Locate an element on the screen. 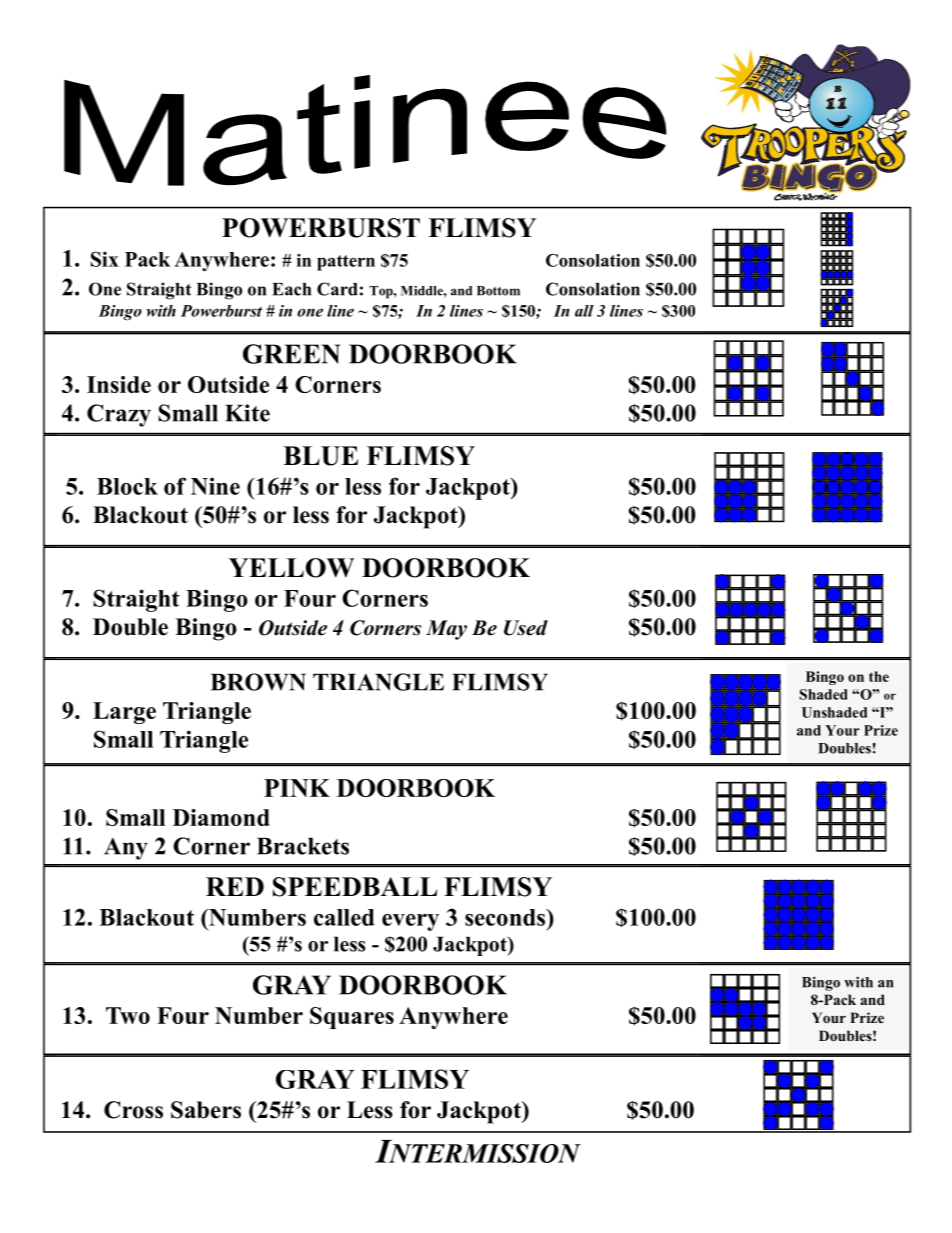  Sabers is located at coordinates (206, 1110).
